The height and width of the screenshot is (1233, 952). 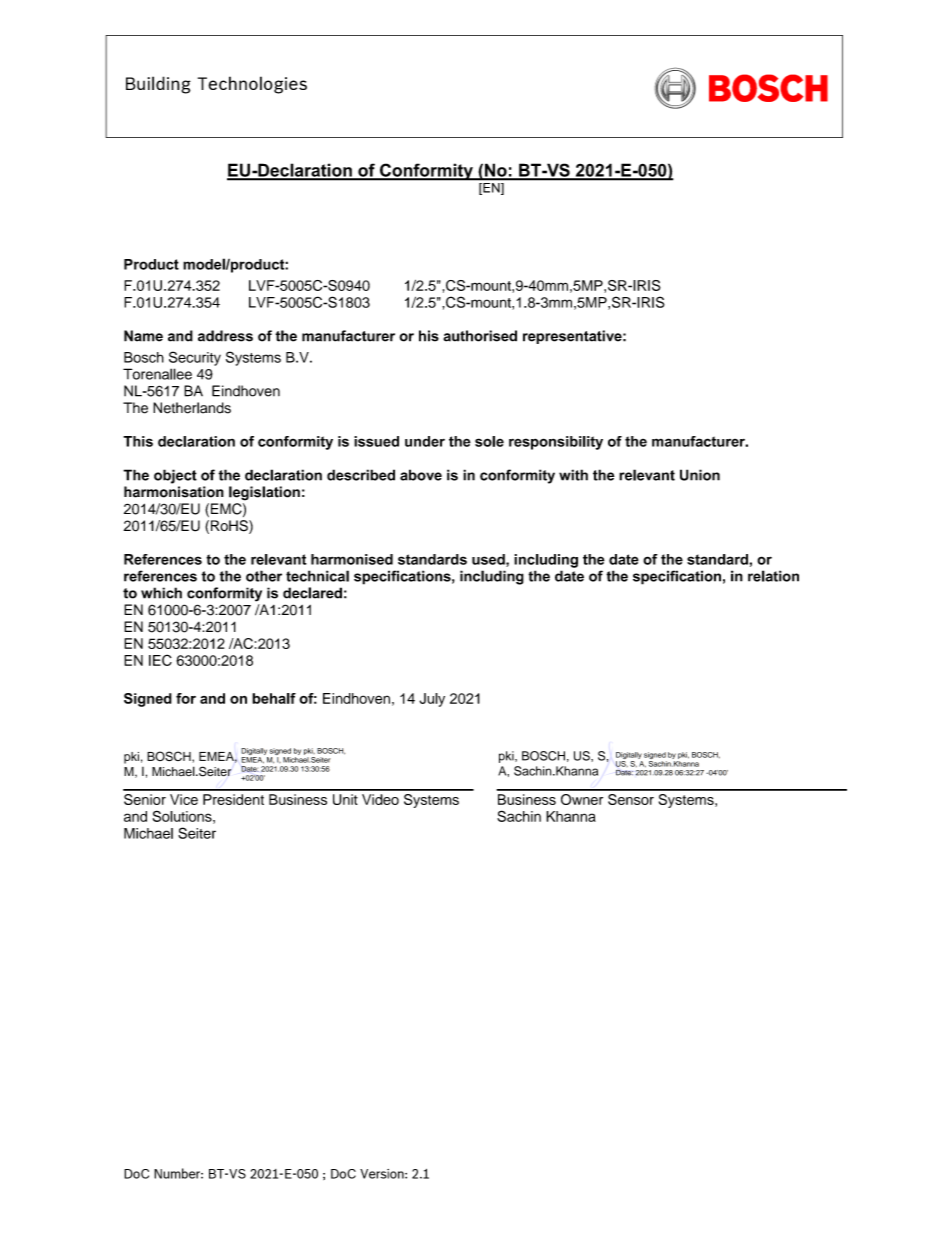 I want to click on Technologies, so click(x=252, y=85).
